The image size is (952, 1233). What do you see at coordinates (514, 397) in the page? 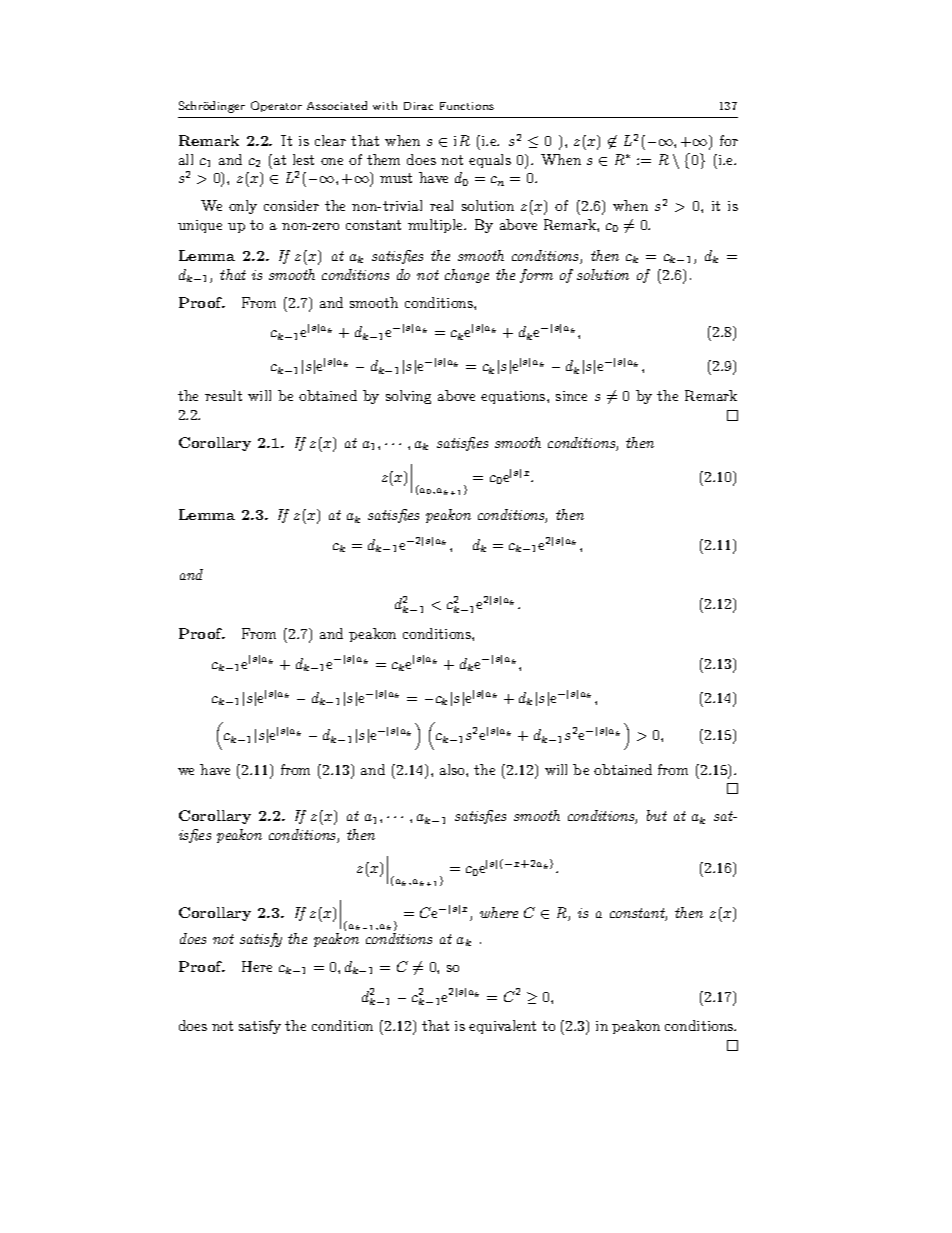
I see `equations` at bounding box center [514, 397].
